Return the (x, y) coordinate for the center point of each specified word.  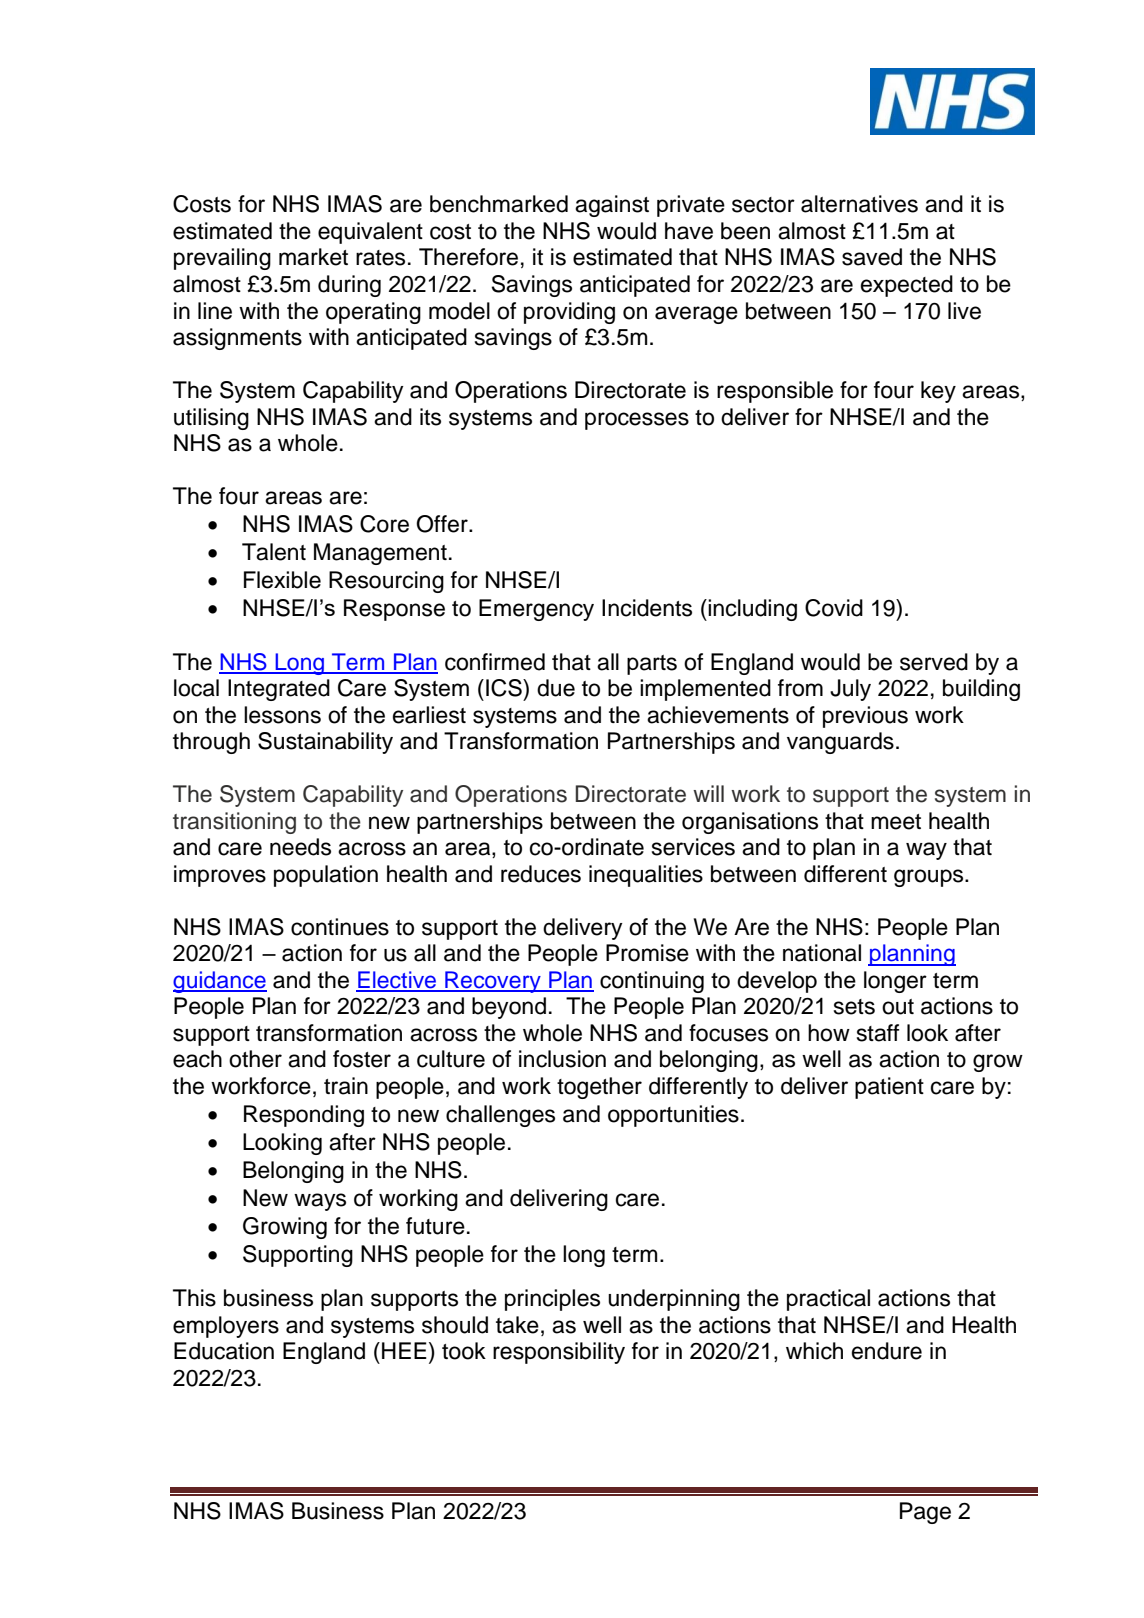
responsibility (559, 1353)
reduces (541, 874)
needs (300, 847)
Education (224, 1351)
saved (872, 257)
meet (896, 822)
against (612, 206)
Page (925, 1513)
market (313, 257)
